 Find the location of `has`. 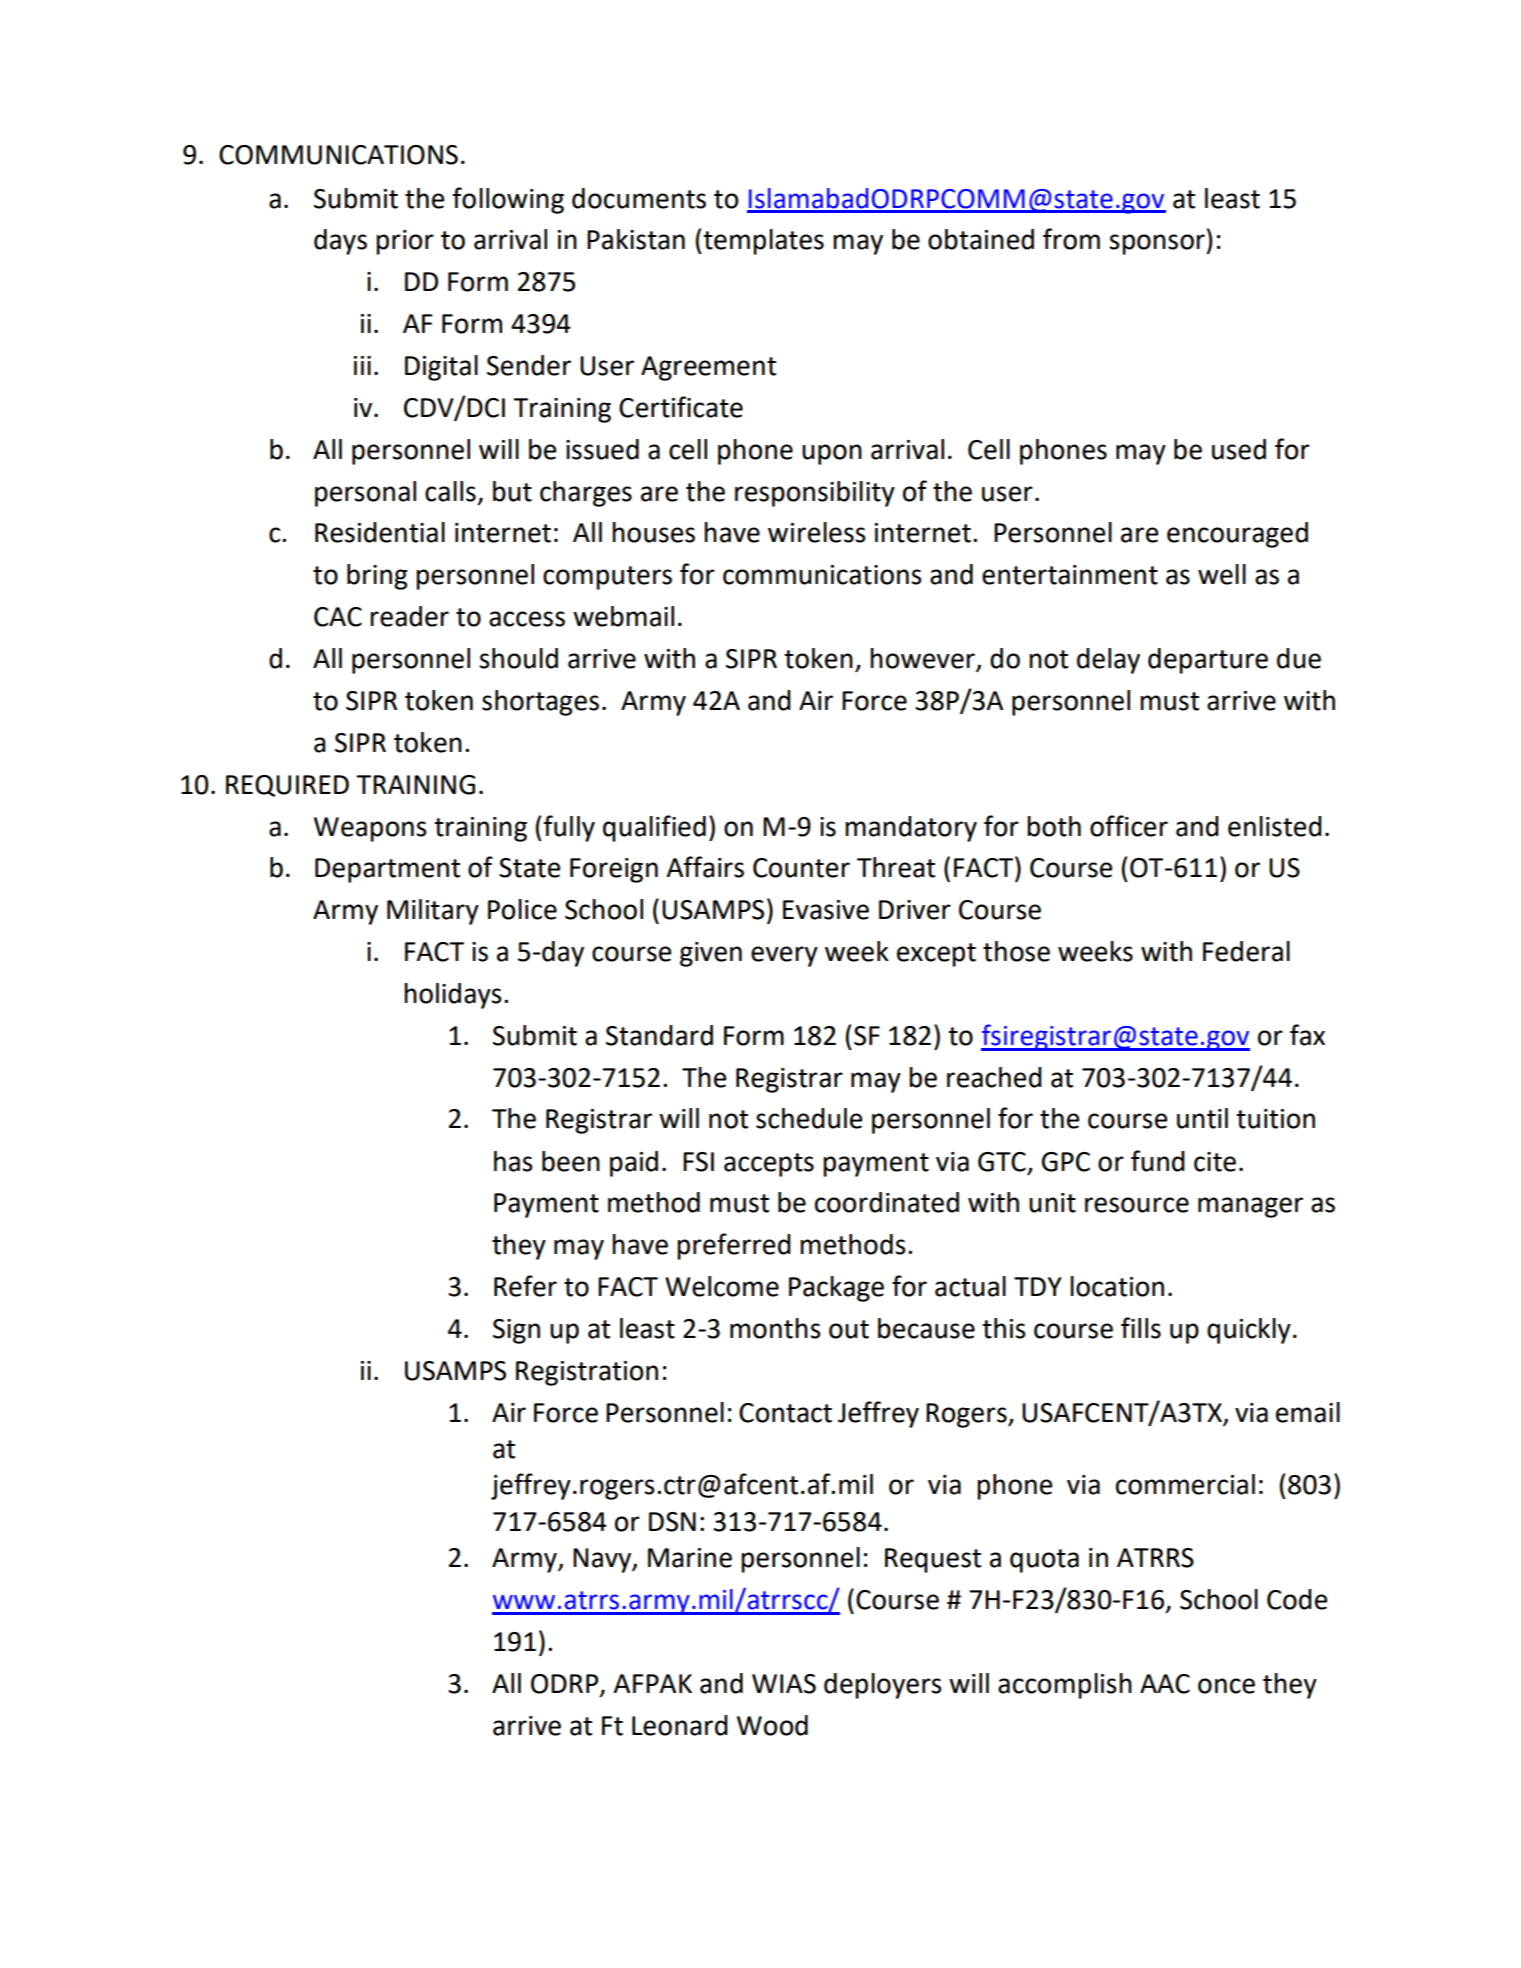

has is located at coordinates (513, 1161).
